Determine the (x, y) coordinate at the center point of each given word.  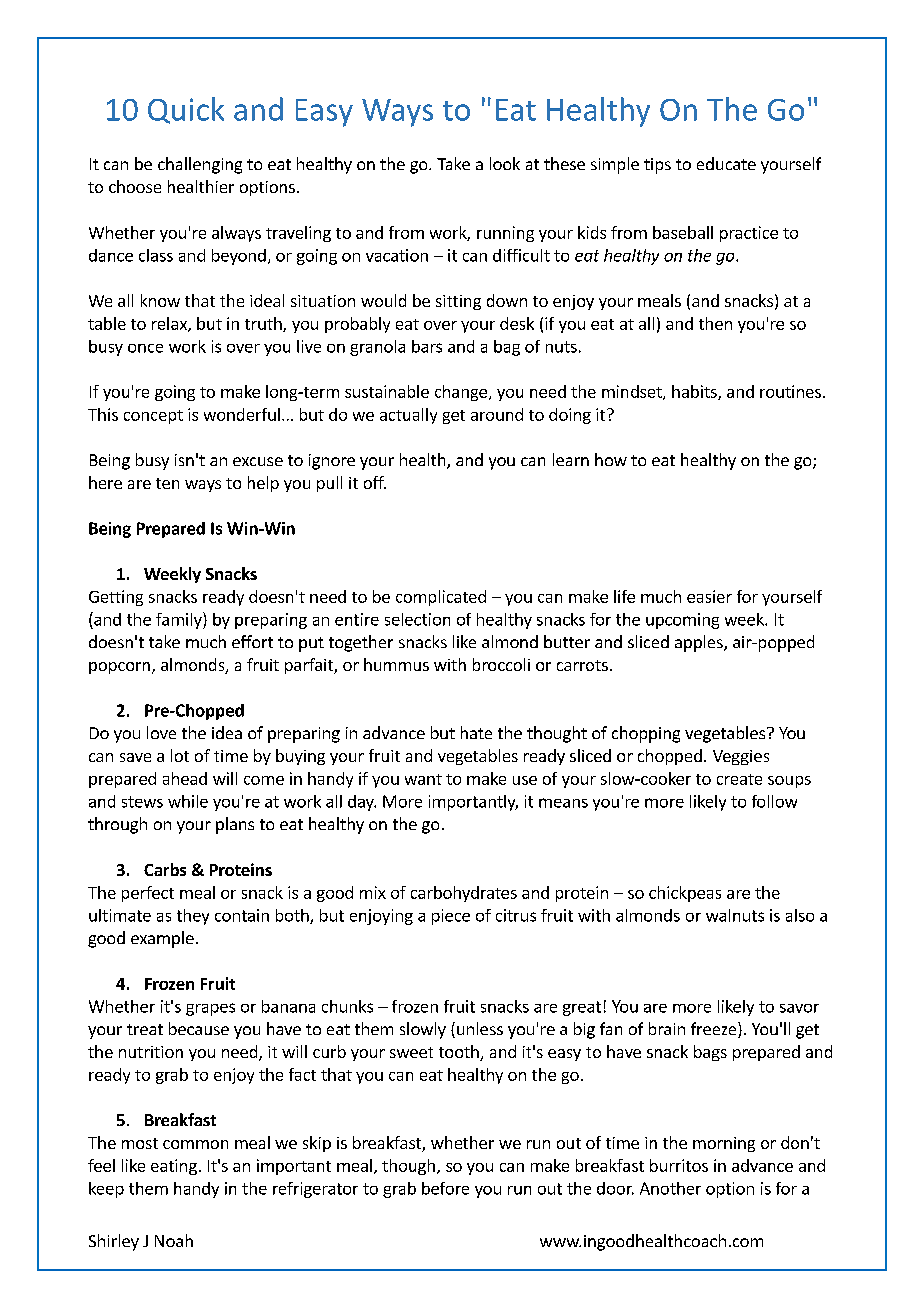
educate (726, 163)
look (505, 163)
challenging (200, 165)
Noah (174, 1240)
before (445, 1188)
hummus (396, 664)
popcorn (119, 668)
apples (700, 643)
